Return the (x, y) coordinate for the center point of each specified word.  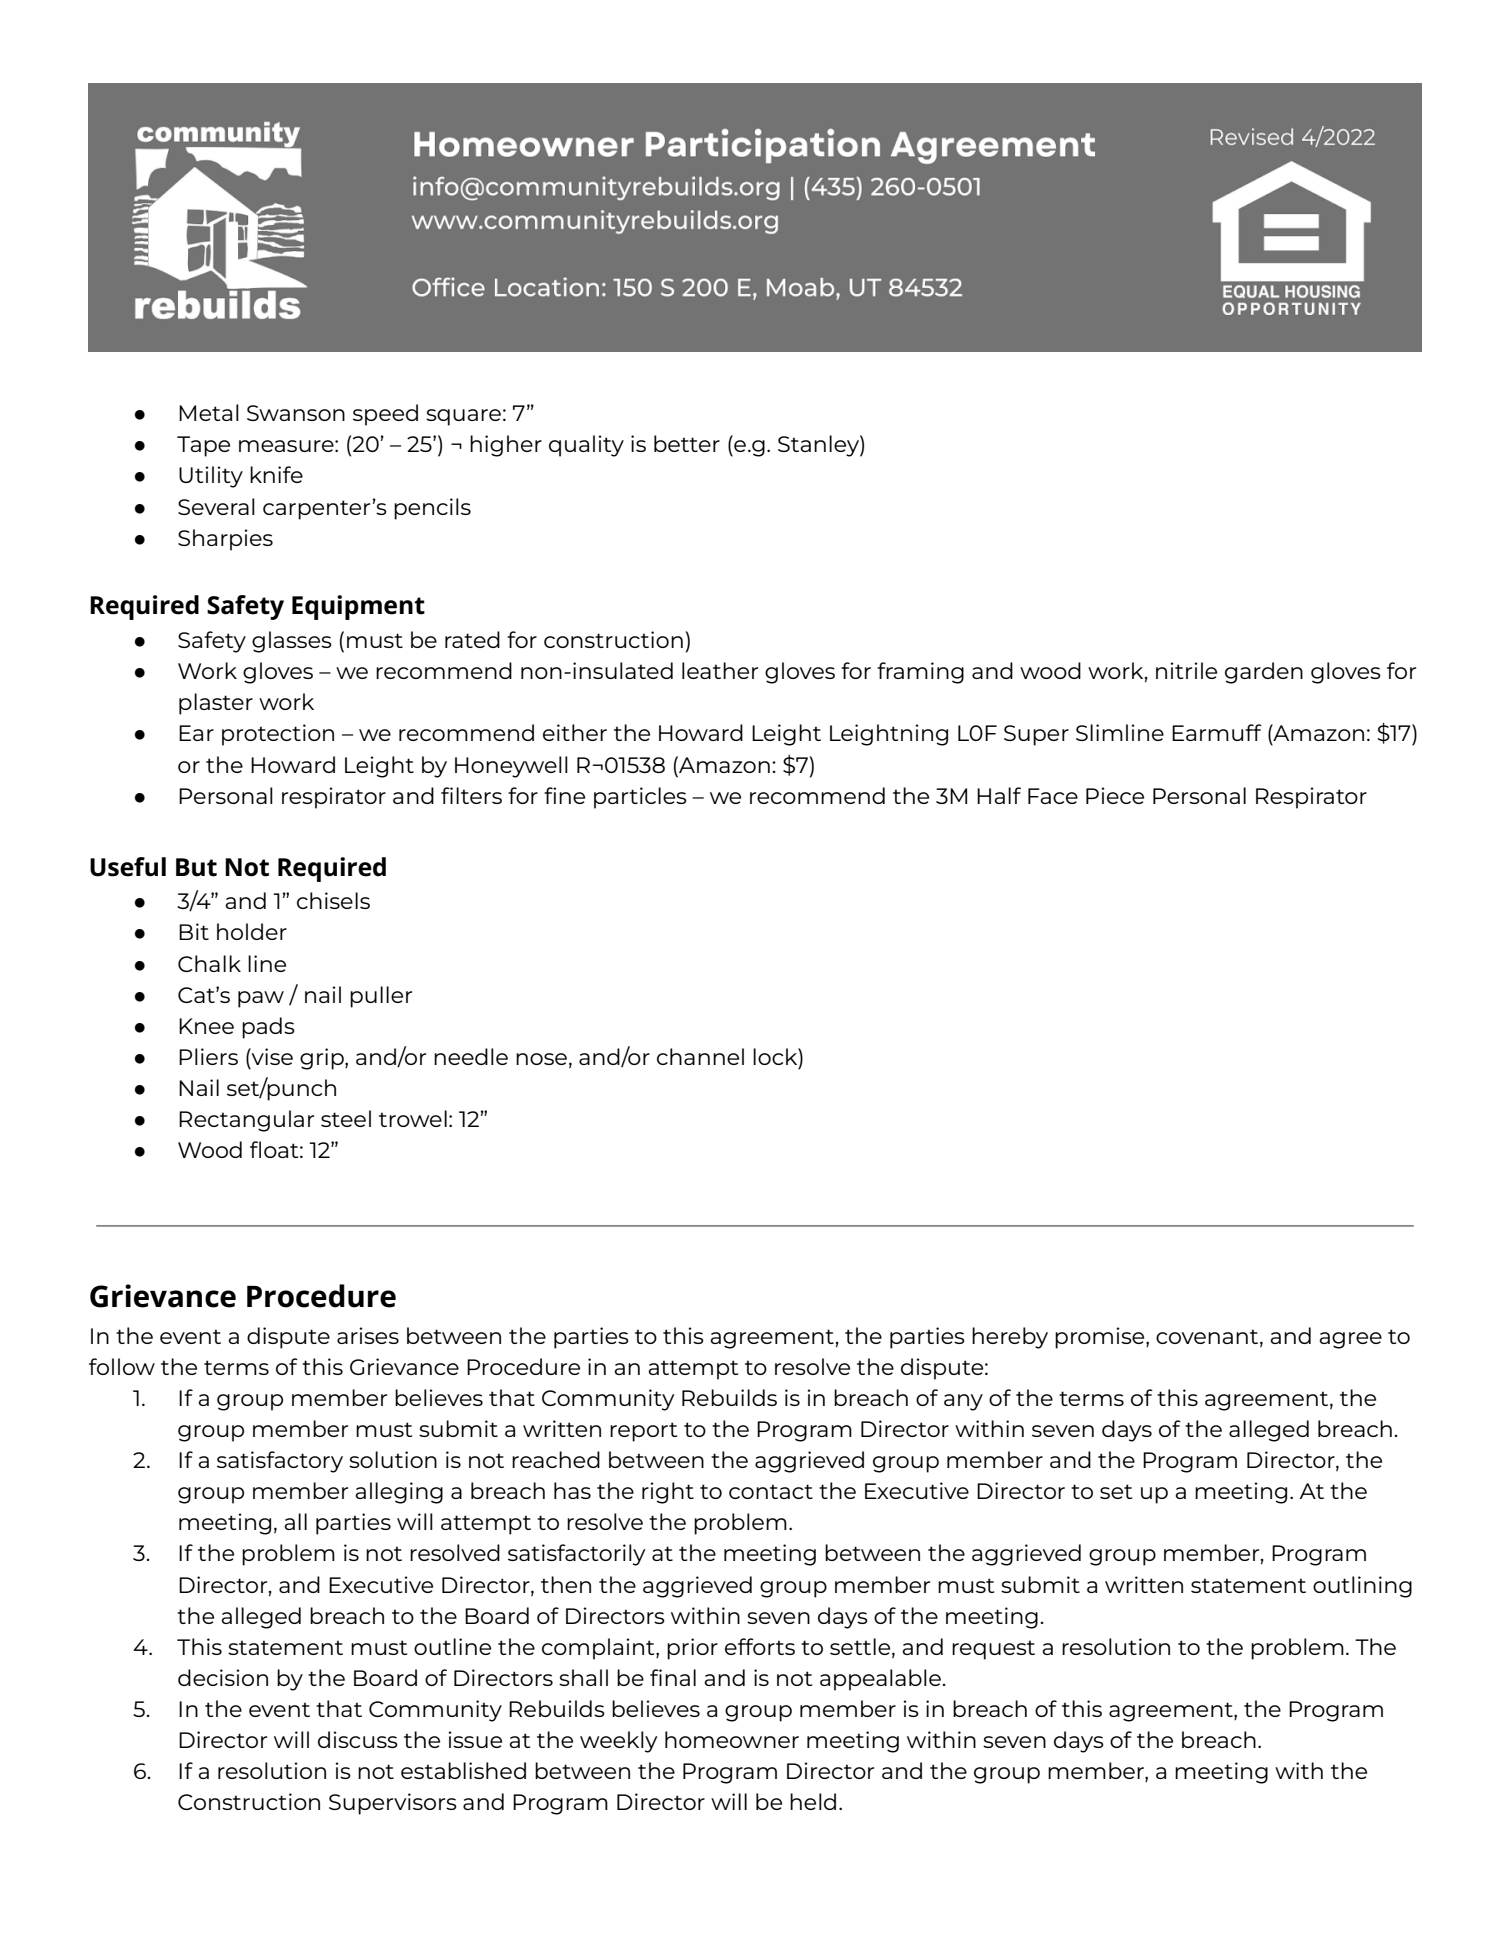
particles (640, 798)
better (687, 443)
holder (252, 931)
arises (368, 1335)
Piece (1115, 795)
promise (1101, 1338)
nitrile (1186, 670)
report (643, 1432)
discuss (358, 1739)
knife (276, 474)
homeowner (732, 1739)
